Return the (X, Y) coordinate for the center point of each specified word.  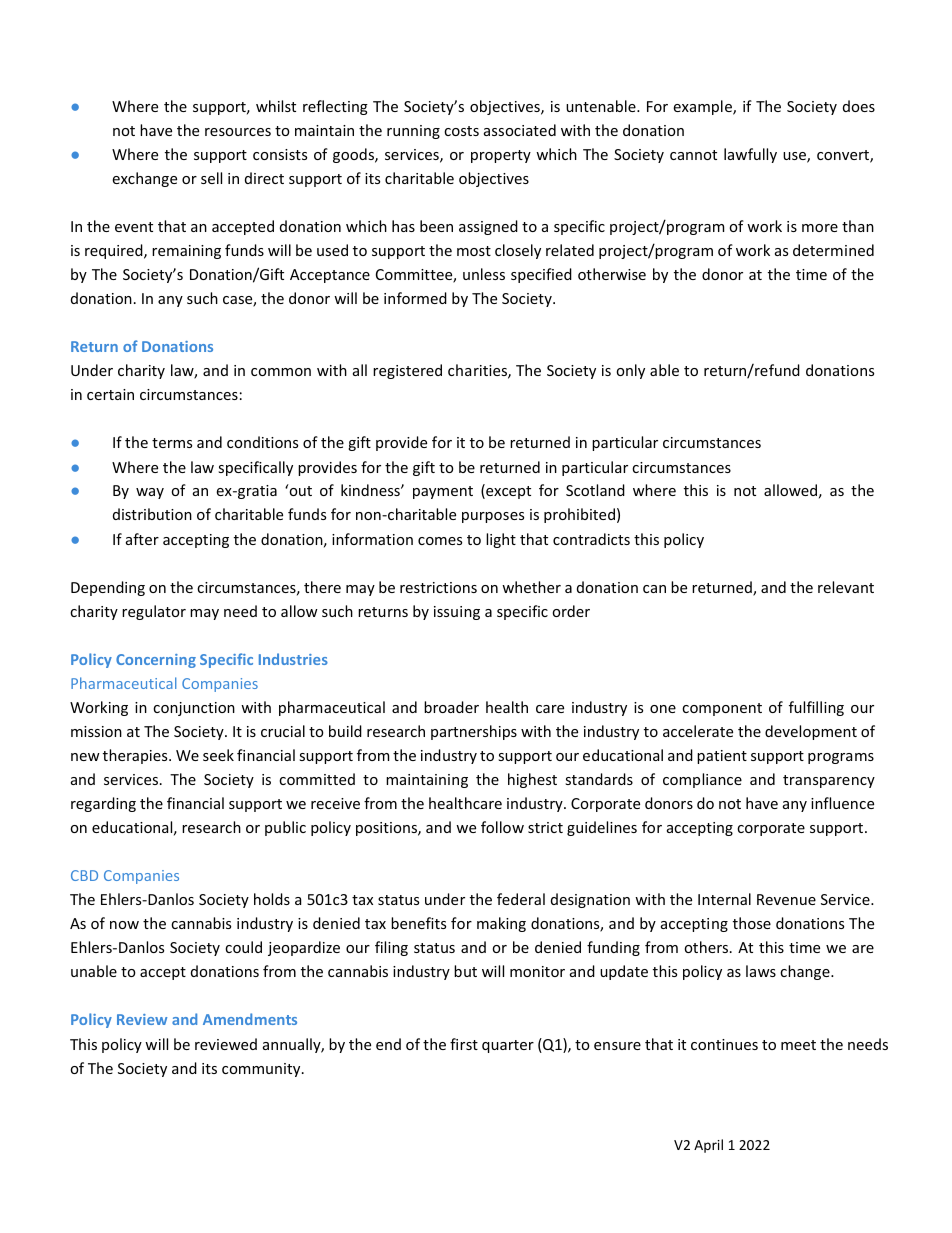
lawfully (750, 155)
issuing (457, 613)
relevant (846, 587)
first (464, 1044)
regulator (154, 612)
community (262, 1070)
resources (238, 132)
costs (461, 131)
